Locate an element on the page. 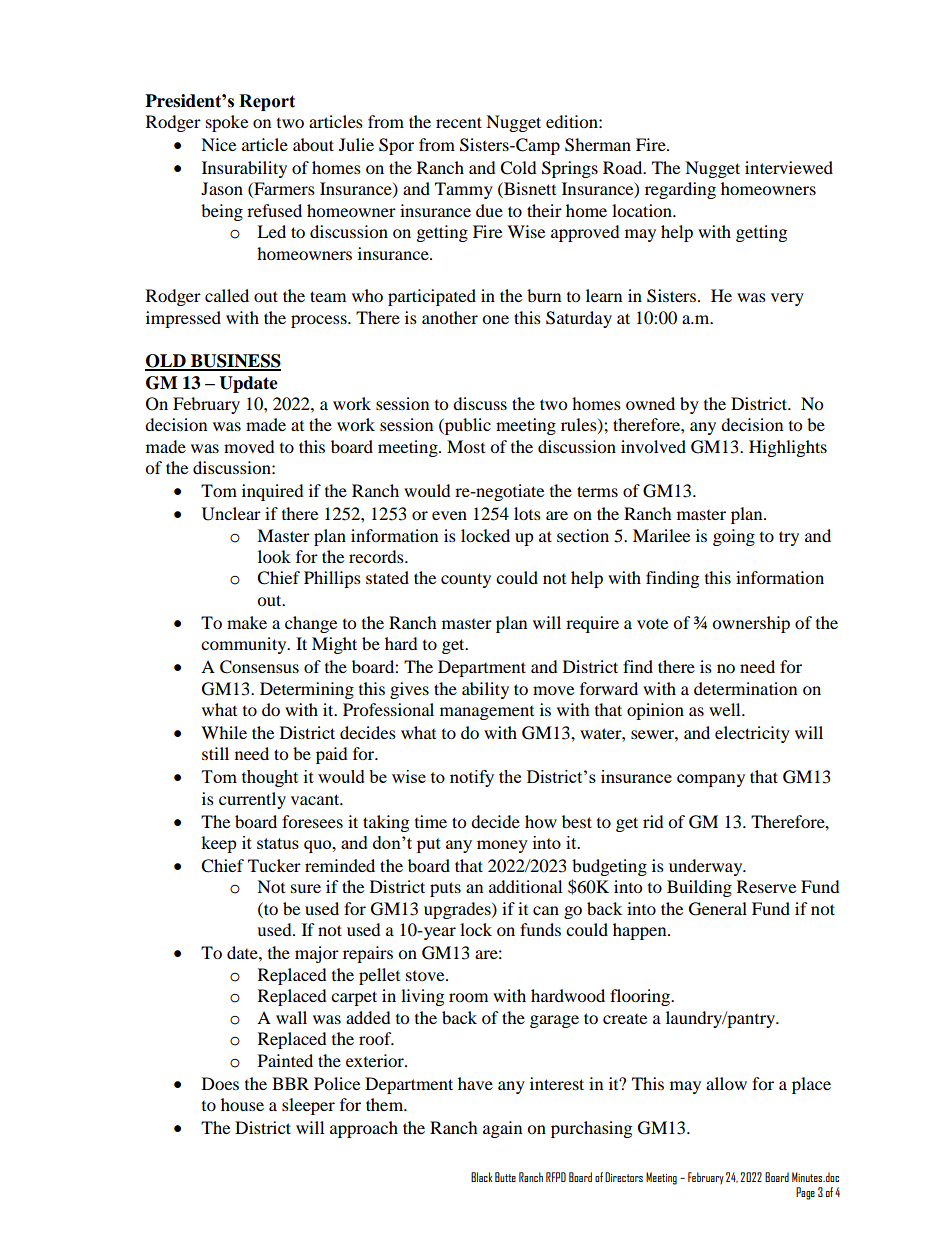  recent is located at coordinates (459, 122).
